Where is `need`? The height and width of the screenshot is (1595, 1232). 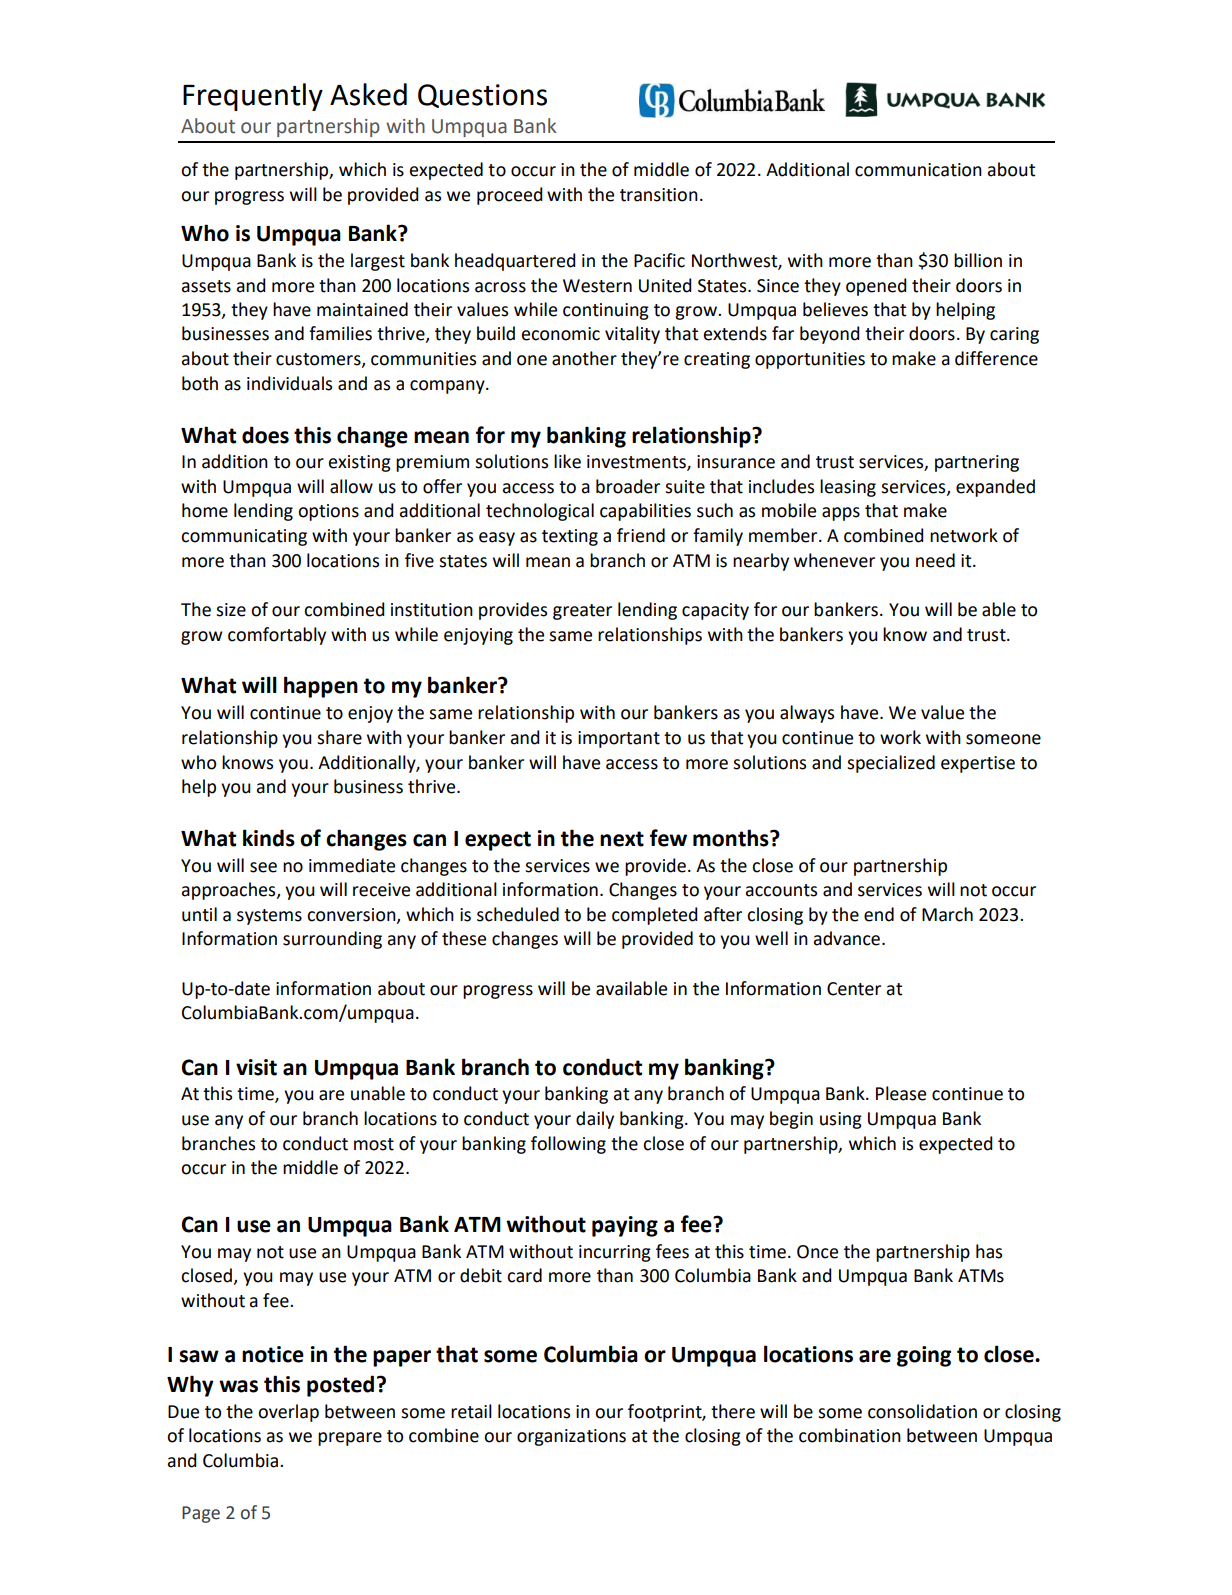 need is located at coordinates (935, 560).
